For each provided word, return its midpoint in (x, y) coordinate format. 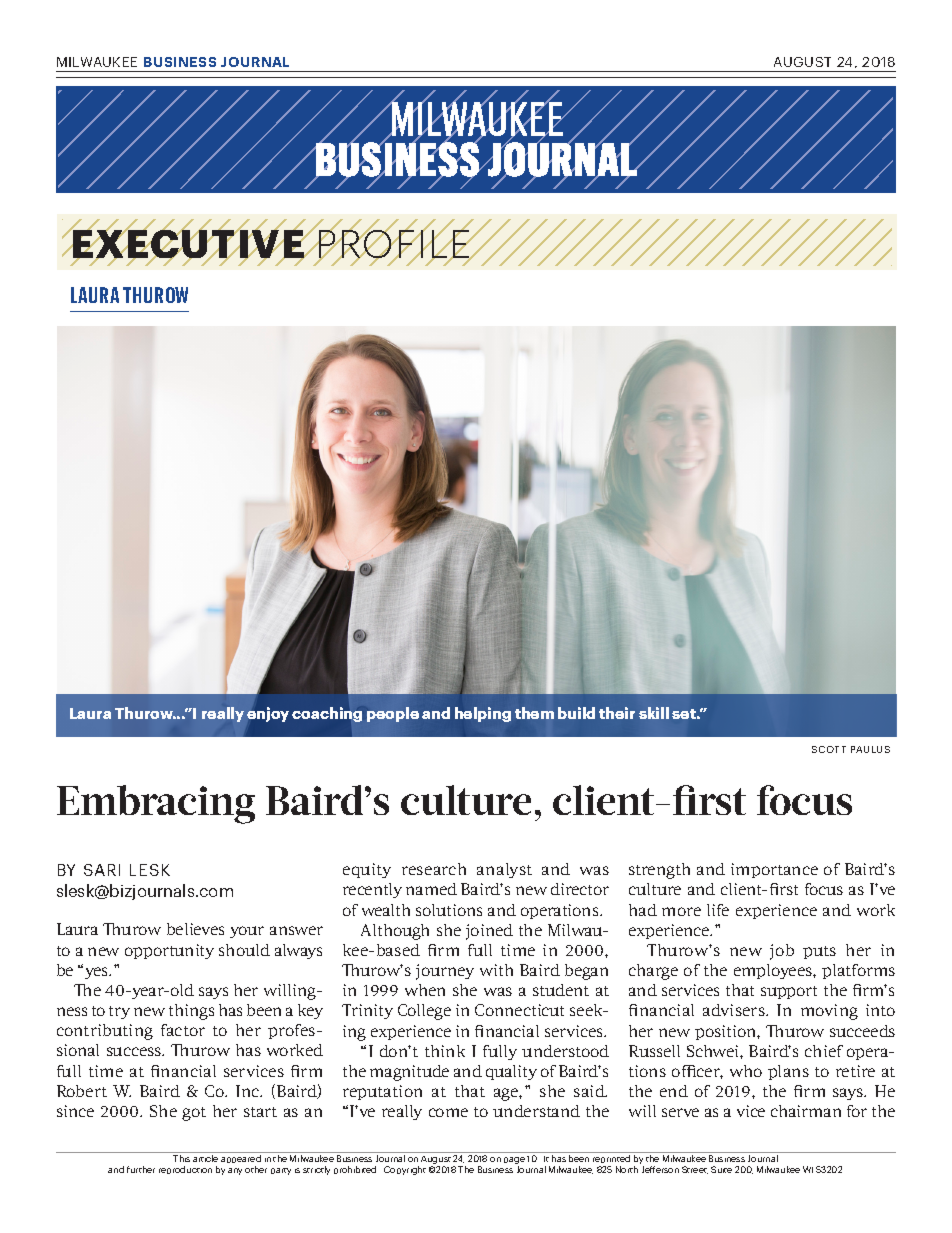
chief (824, 1051)
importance (774, 870)
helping (483, 714)
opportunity (169, 951)
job (782, 952)
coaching (327, 714)
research (434, 869)
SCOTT (829, 749)
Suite (721, 1169)
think (445, 1051)
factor (183, 1030)
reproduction (185, 1170)
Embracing (156, 804)
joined (489, 932)
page (514, 1162)
